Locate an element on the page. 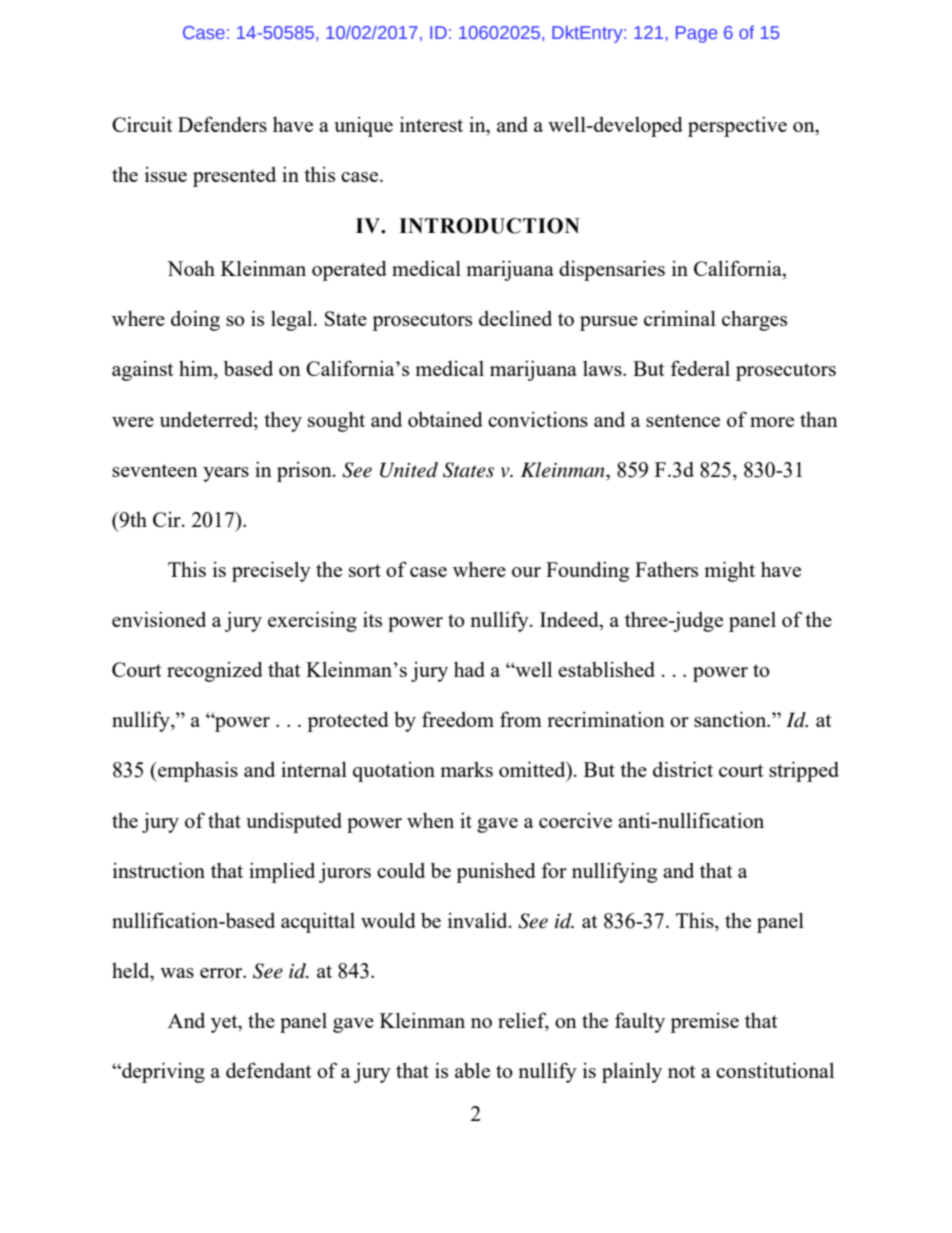 This document has width=952, height=1233. declined is located at coordinates (515, 318).
